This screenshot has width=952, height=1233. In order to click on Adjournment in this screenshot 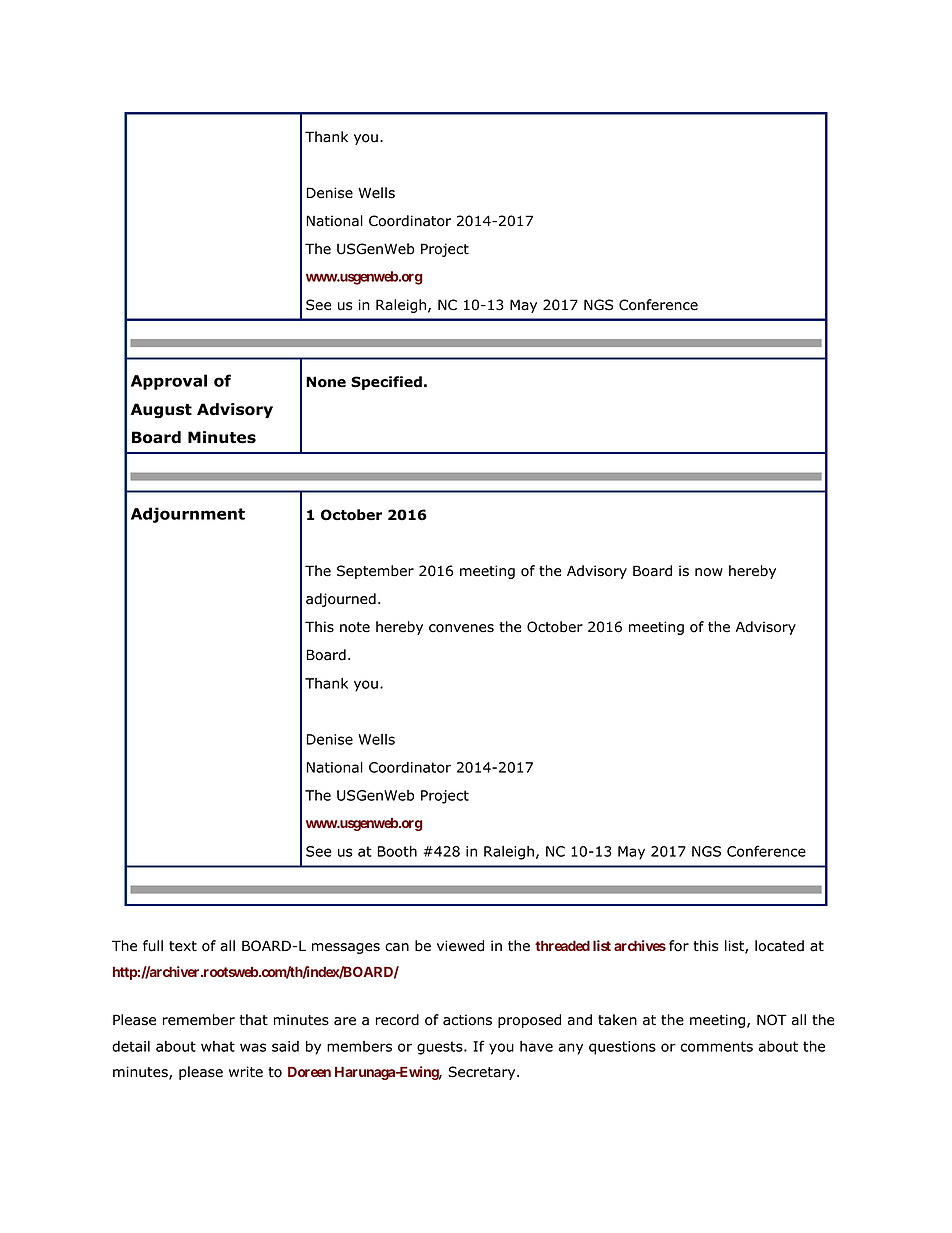, I will do `click(188, 515)`.
